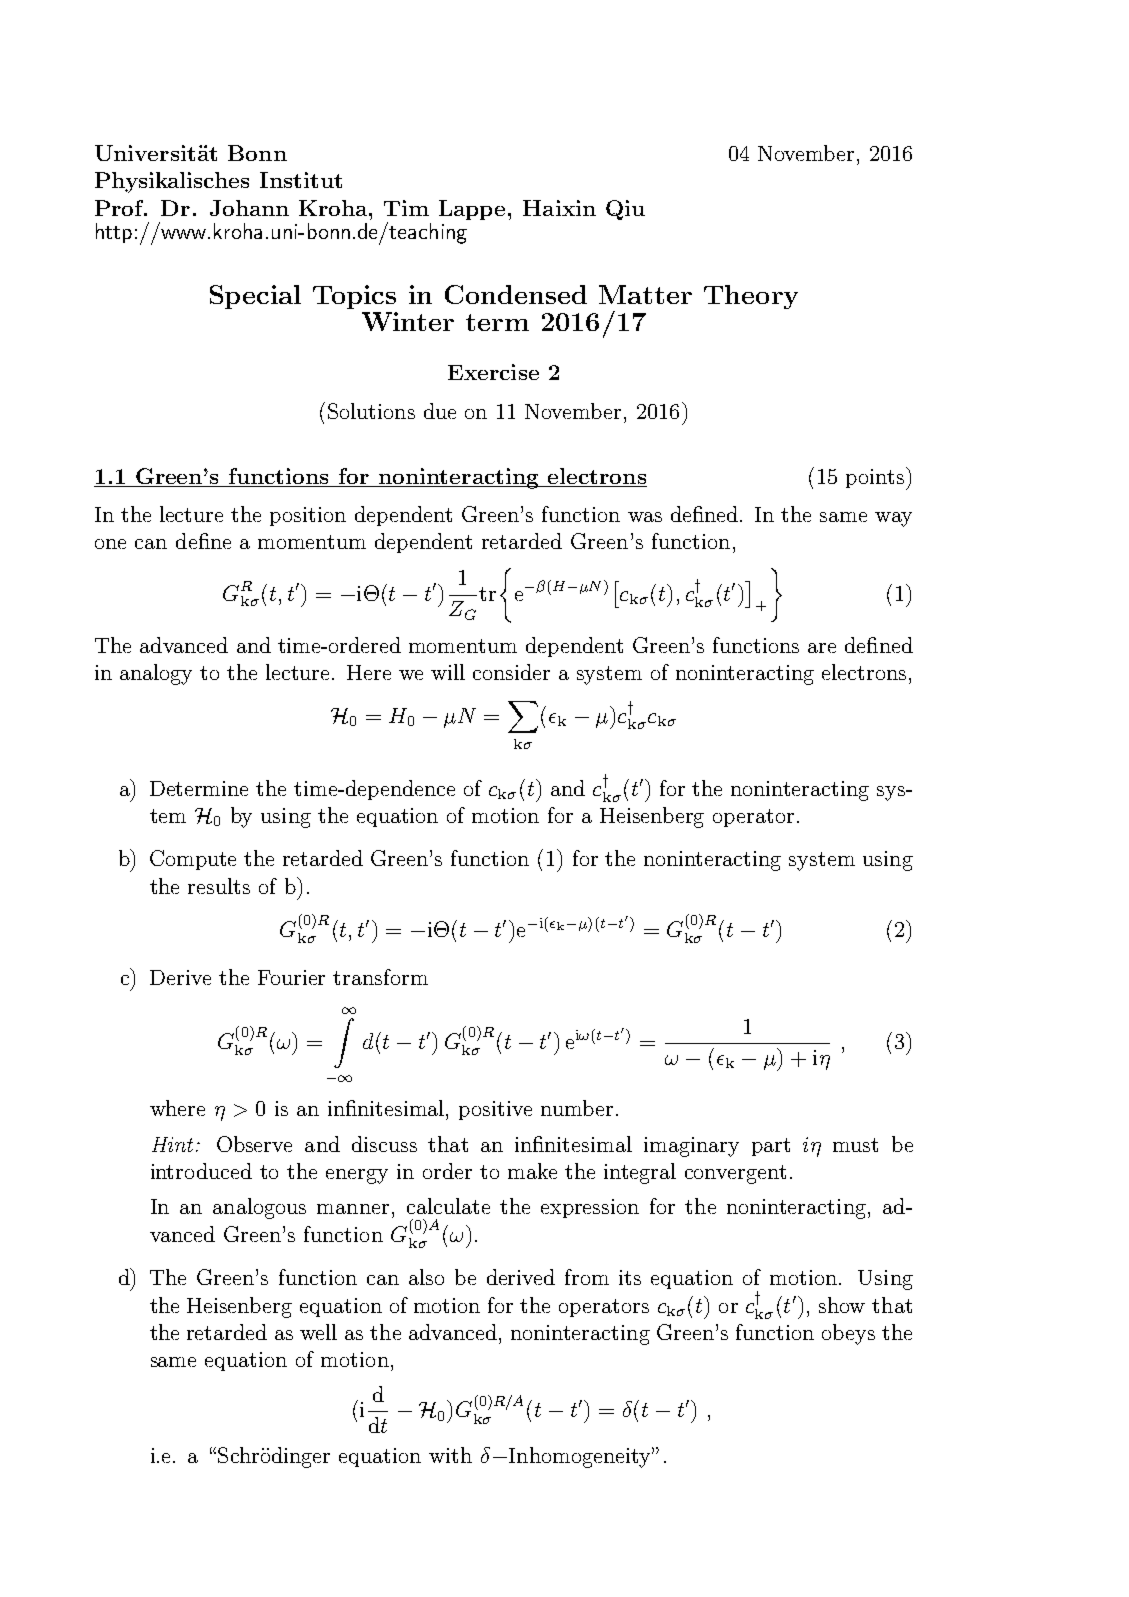 This image has width=1129, height=1597. What do you see at coordinates (450, 1455) in the image?
I see `with` at bounding box center [450, 1455].
